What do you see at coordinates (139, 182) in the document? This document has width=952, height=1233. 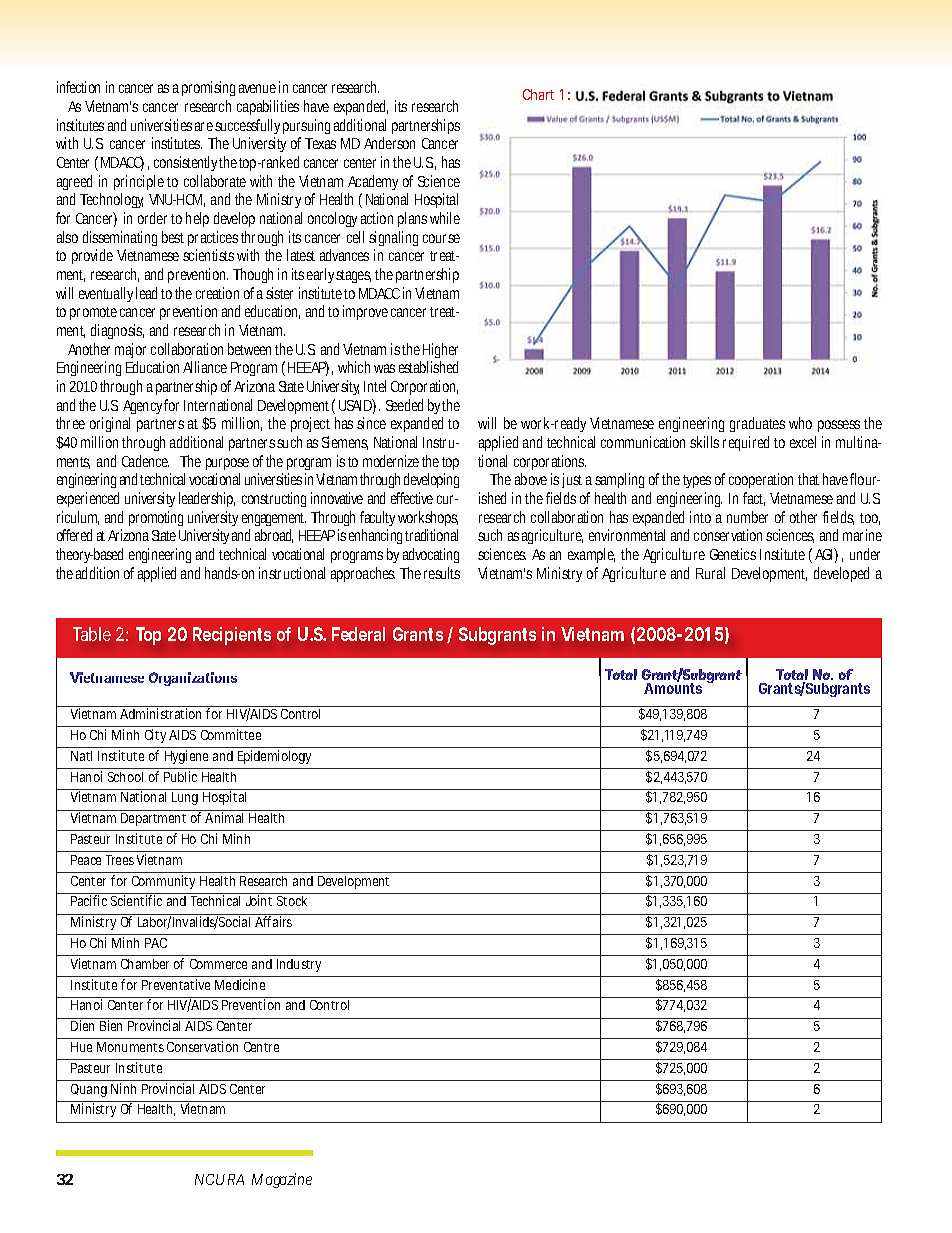 I see `principle` at bounding box center [139, 182].
